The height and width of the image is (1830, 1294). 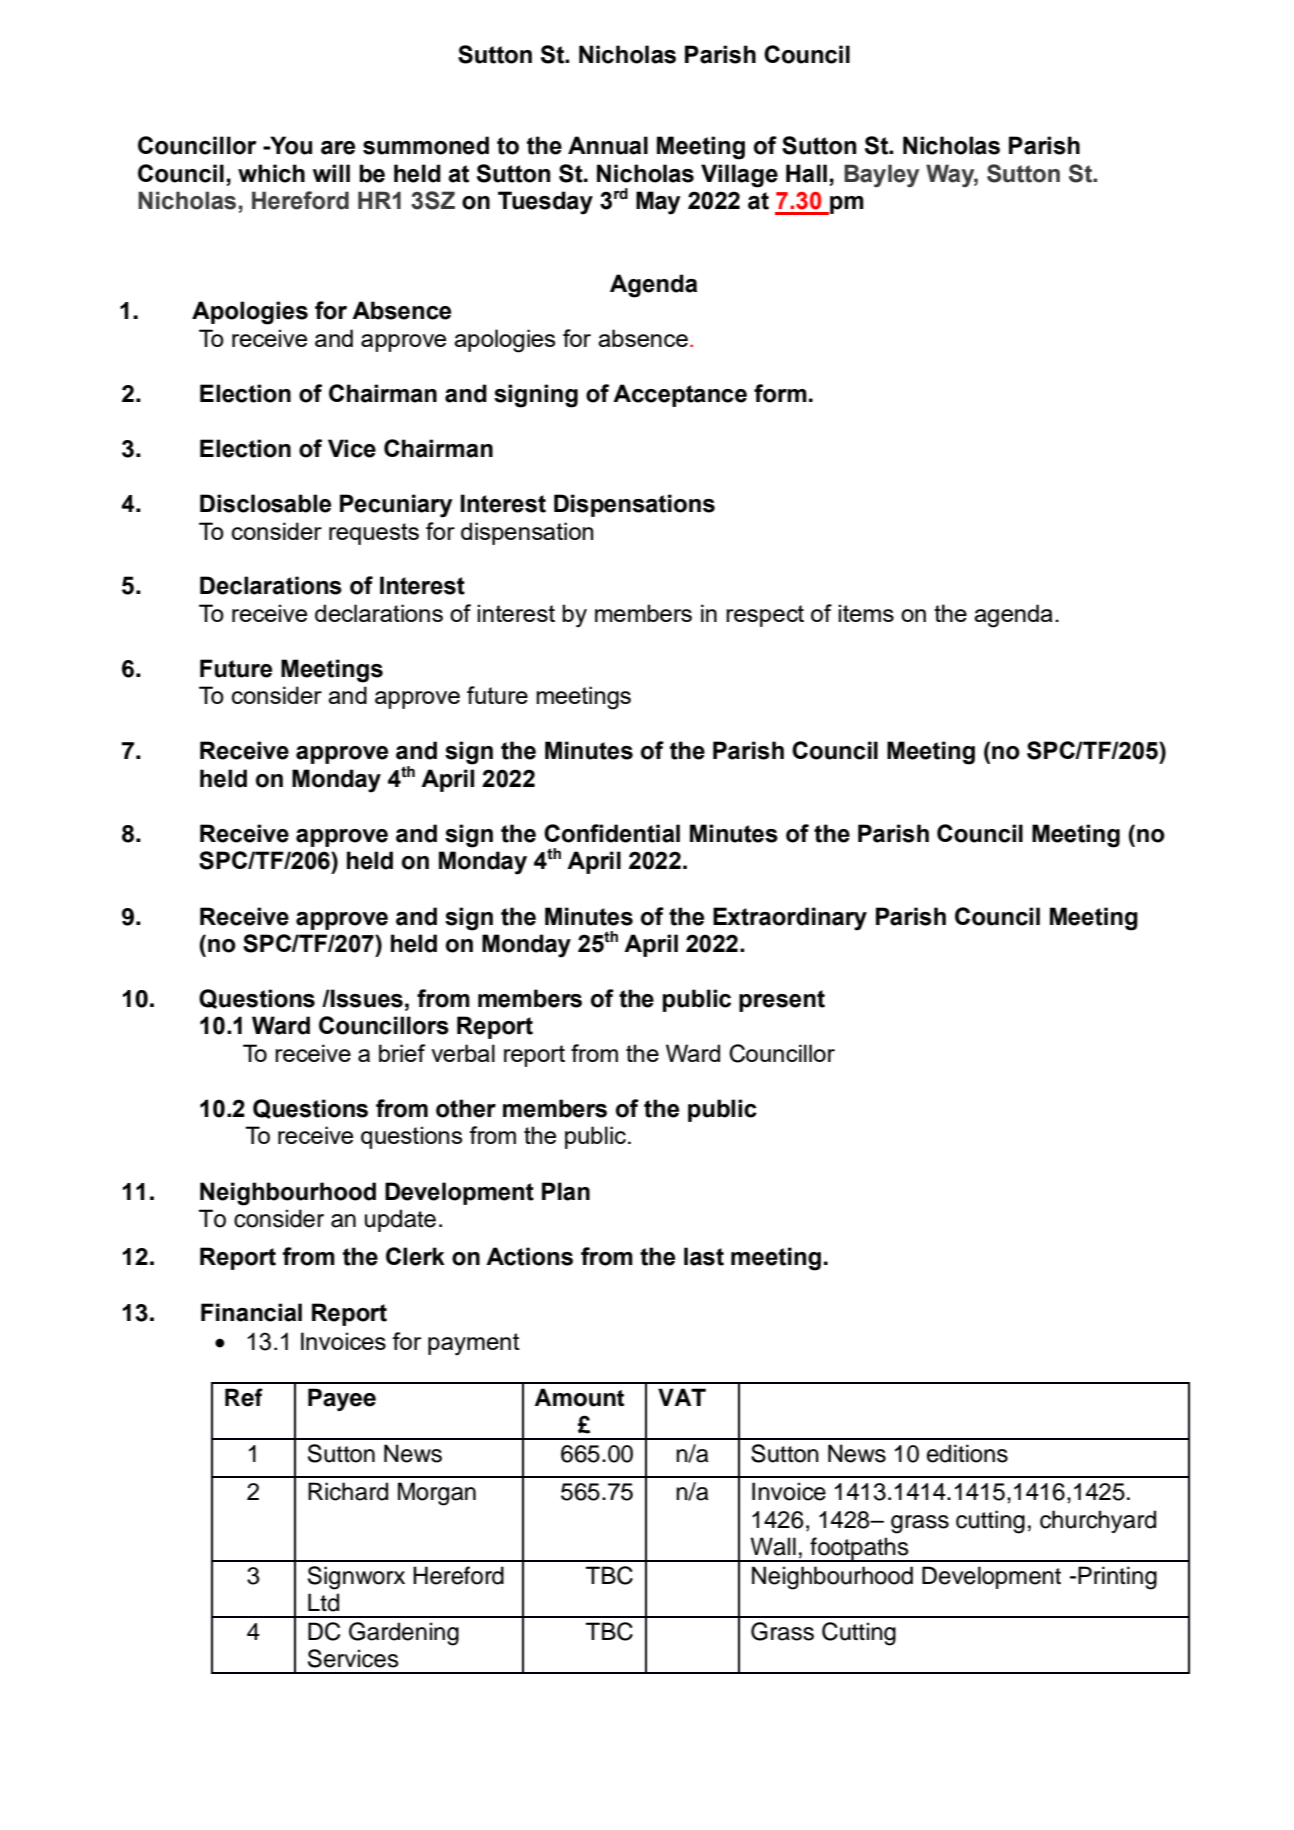 I want to click on May, so click(x=658, y=203).
